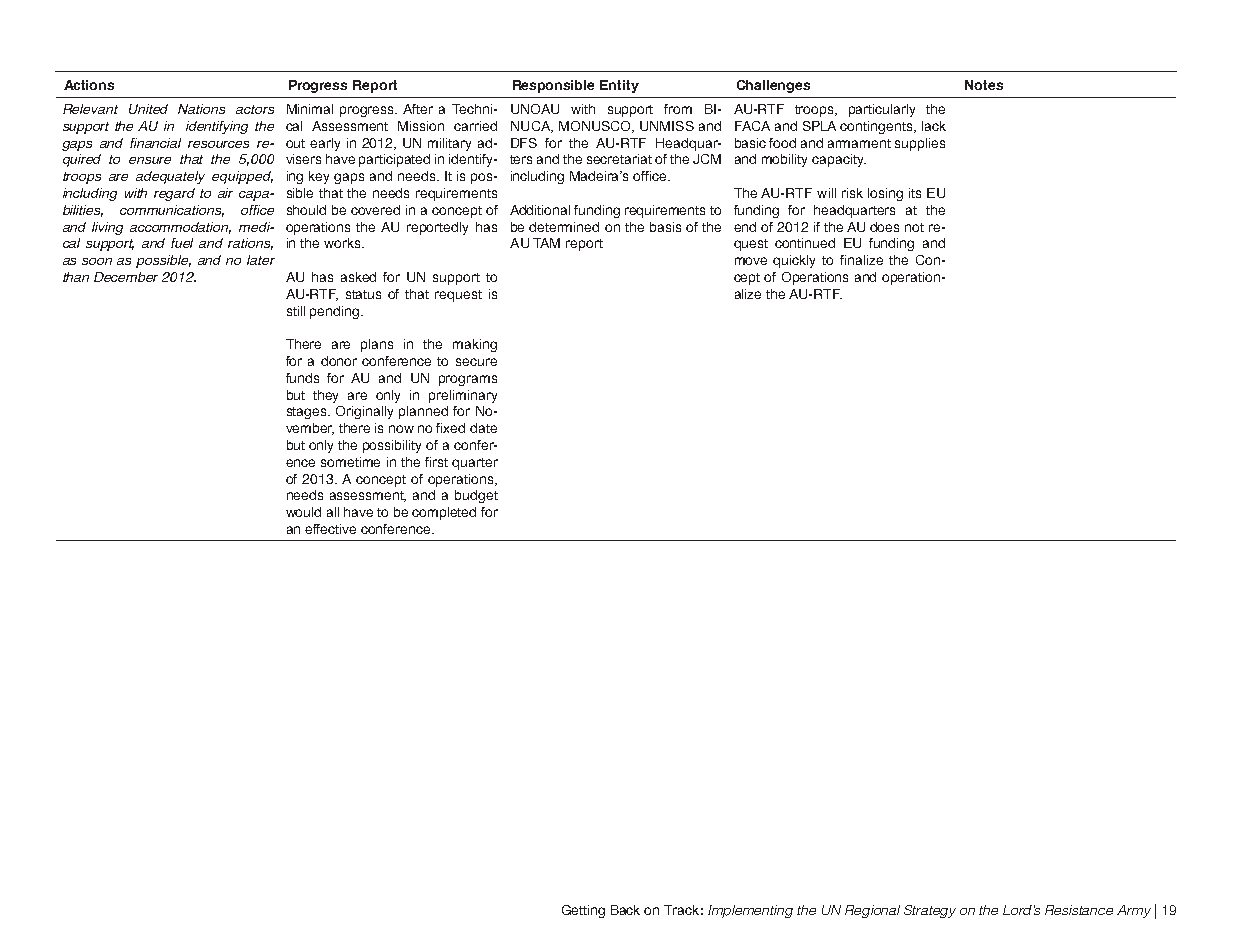  Describe the element at coordinates (303, 512) in the document. I see `would` at that location.
